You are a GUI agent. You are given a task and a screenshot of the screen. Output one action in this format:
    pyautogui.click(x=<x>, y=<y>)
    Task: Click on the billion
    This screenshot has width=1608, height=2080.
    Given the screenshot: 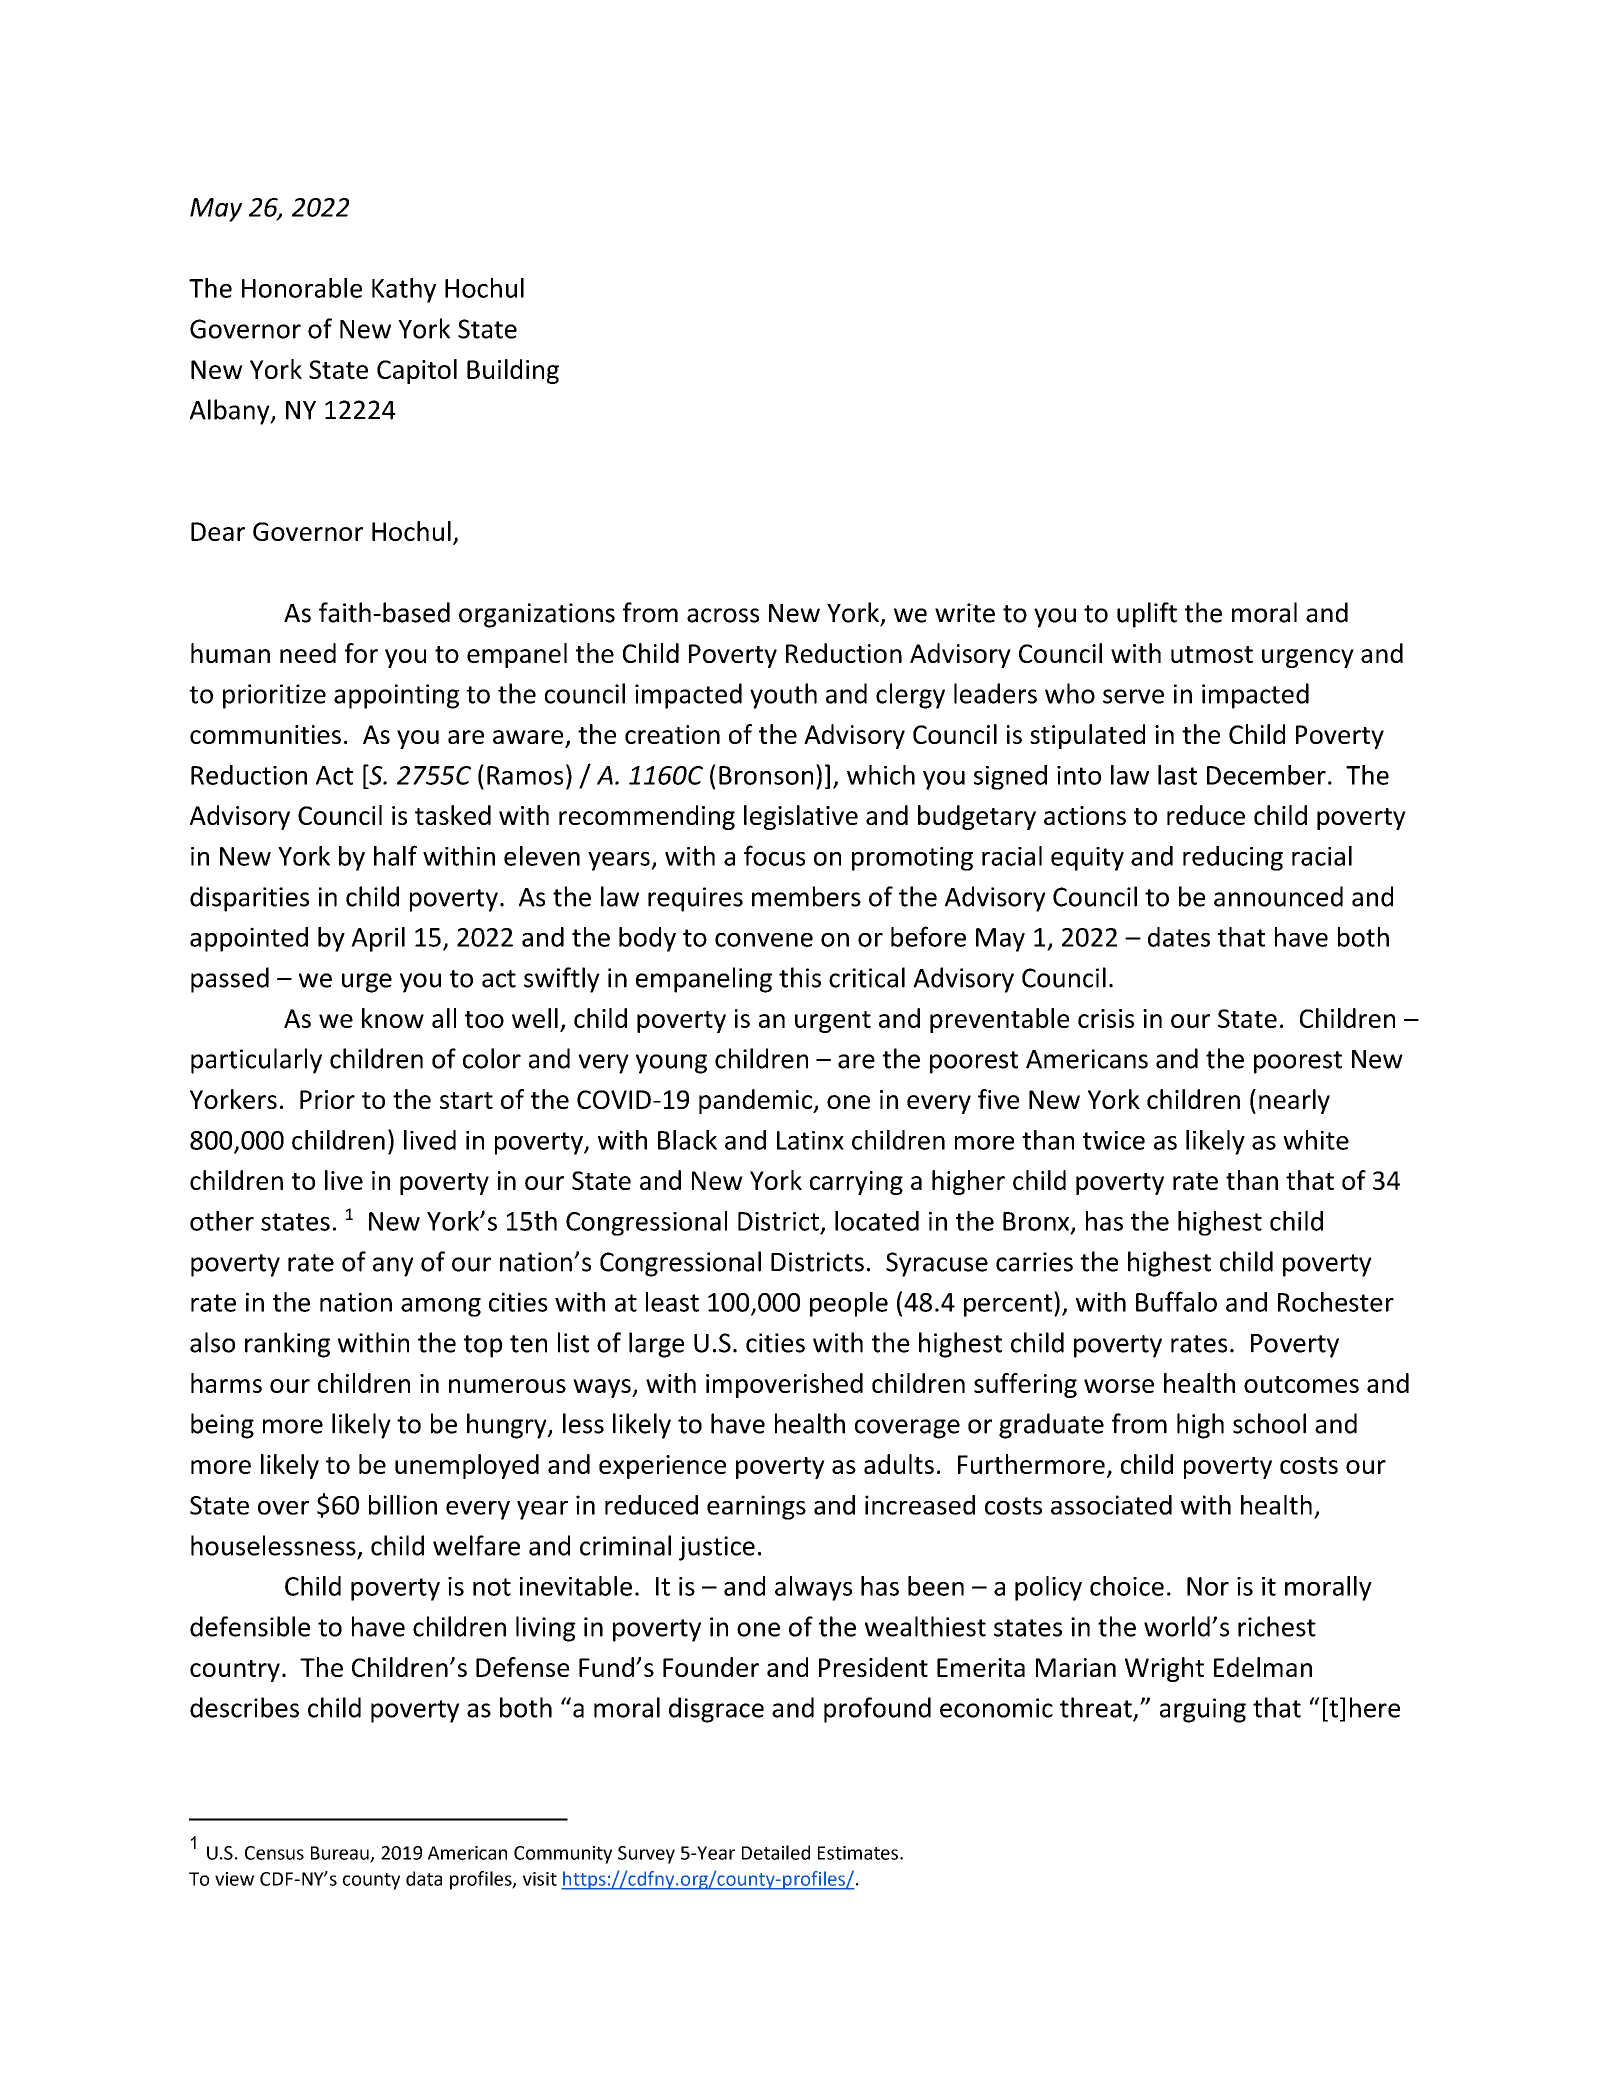 What is the action you would take?
    pyautogui.click(x=403, y=1505)
